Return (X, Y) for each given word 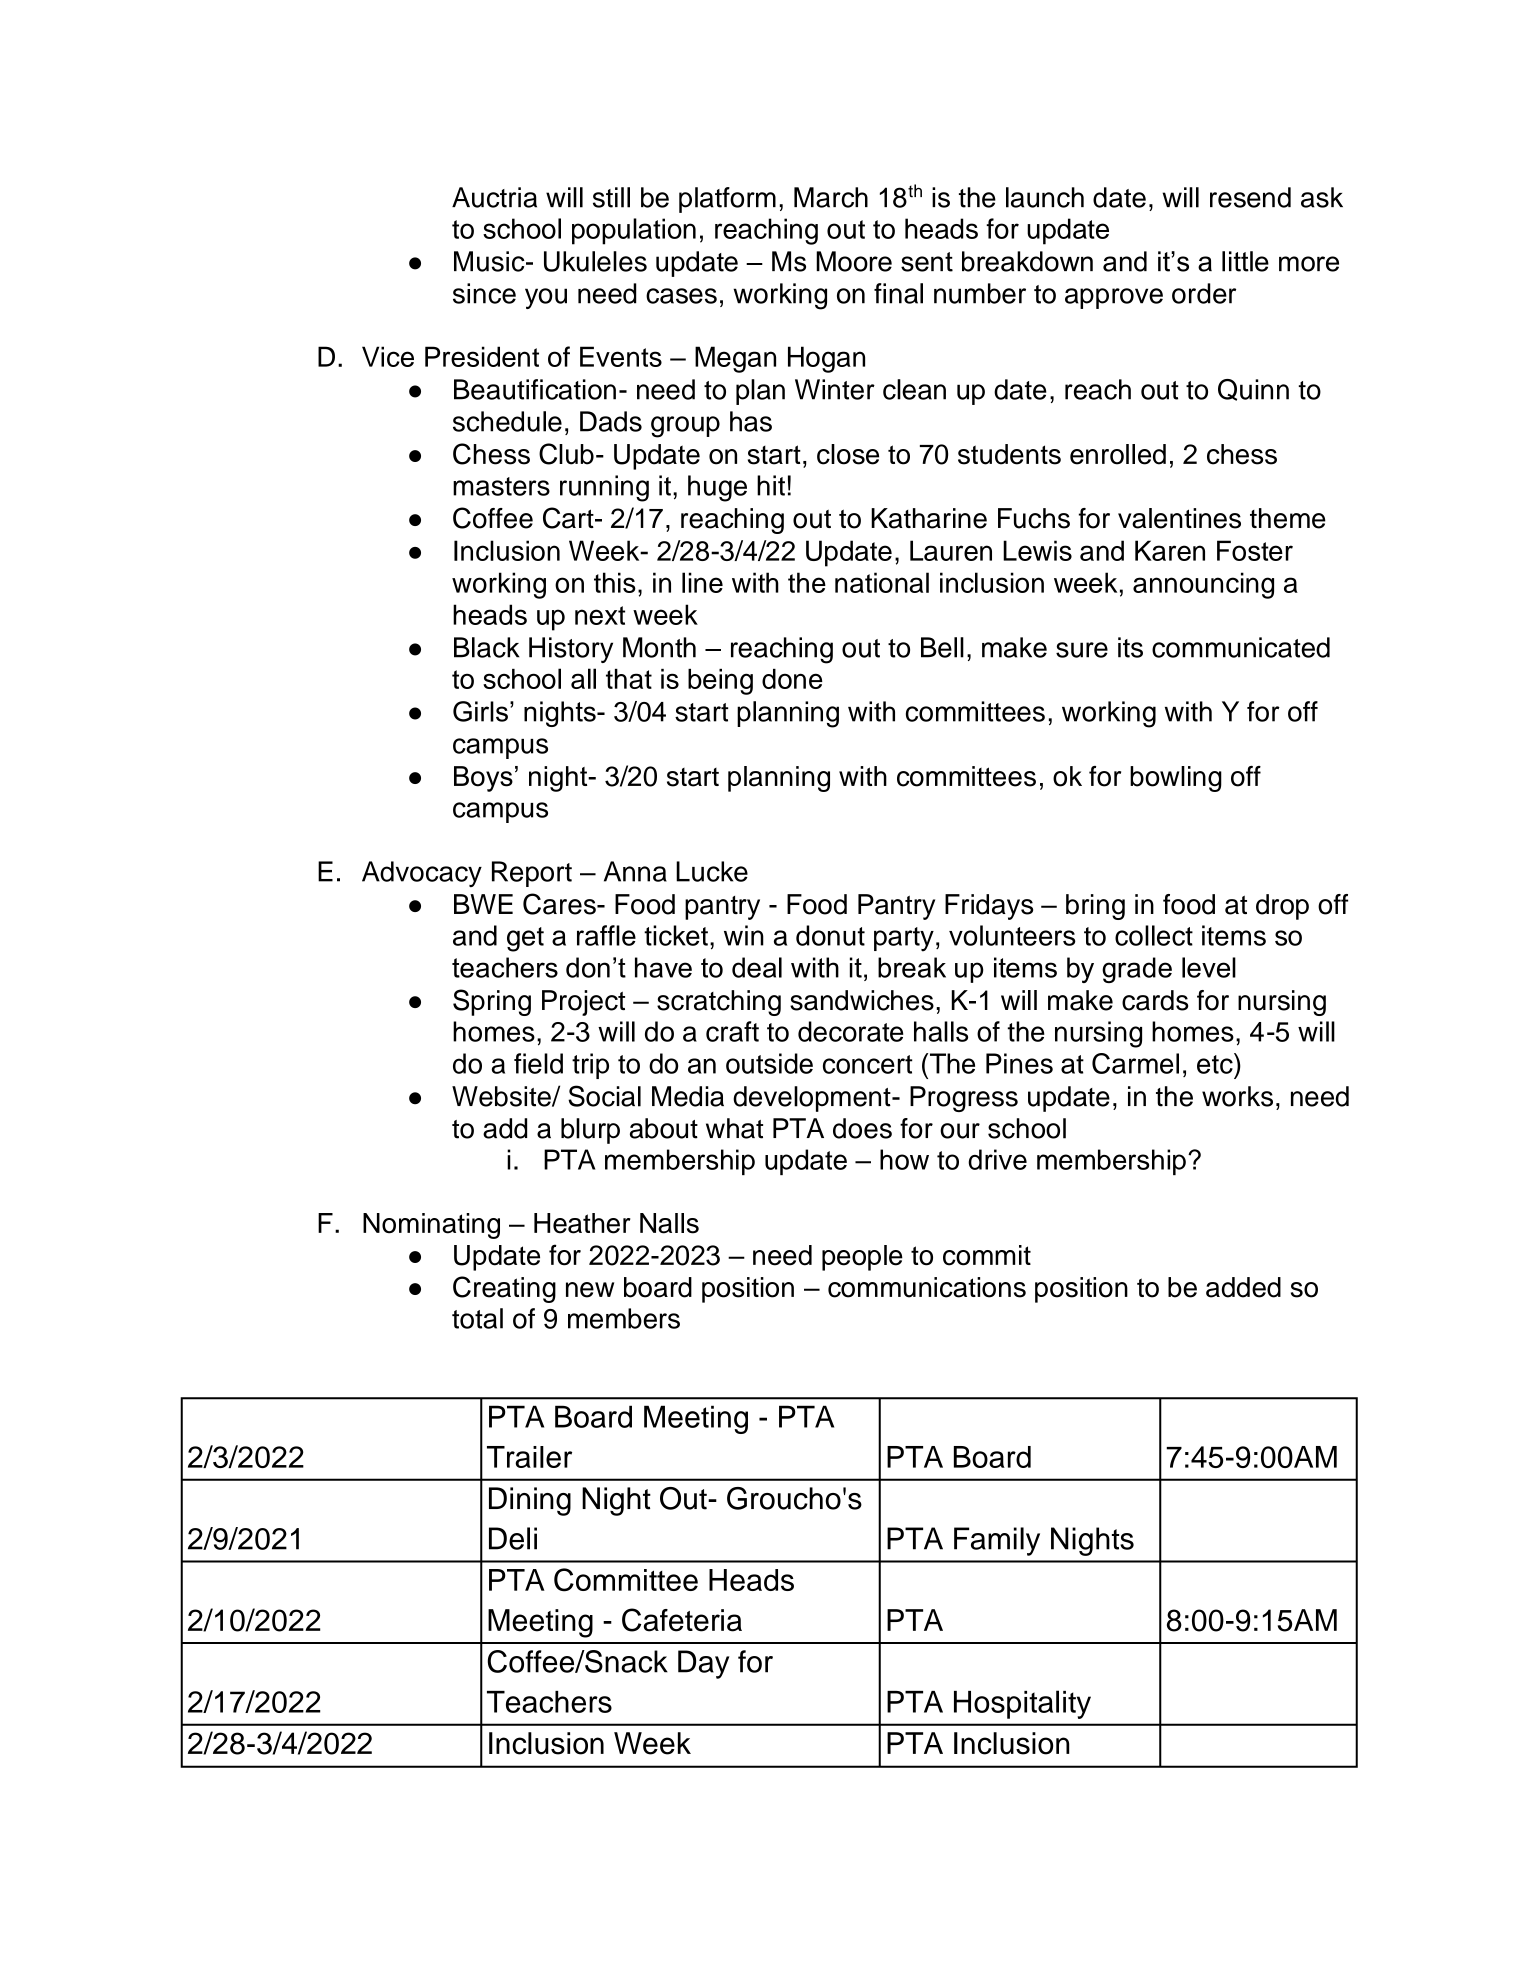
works (1237, 1096)
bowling (1176, 779)
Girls (480, 711)
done (792, 679)
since (484, 293)
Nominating (431, 1226)
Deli (513, 1538)
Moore (854, 261)
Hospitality (1022, 1704)
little (1245, 261)
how (904, 1159)
